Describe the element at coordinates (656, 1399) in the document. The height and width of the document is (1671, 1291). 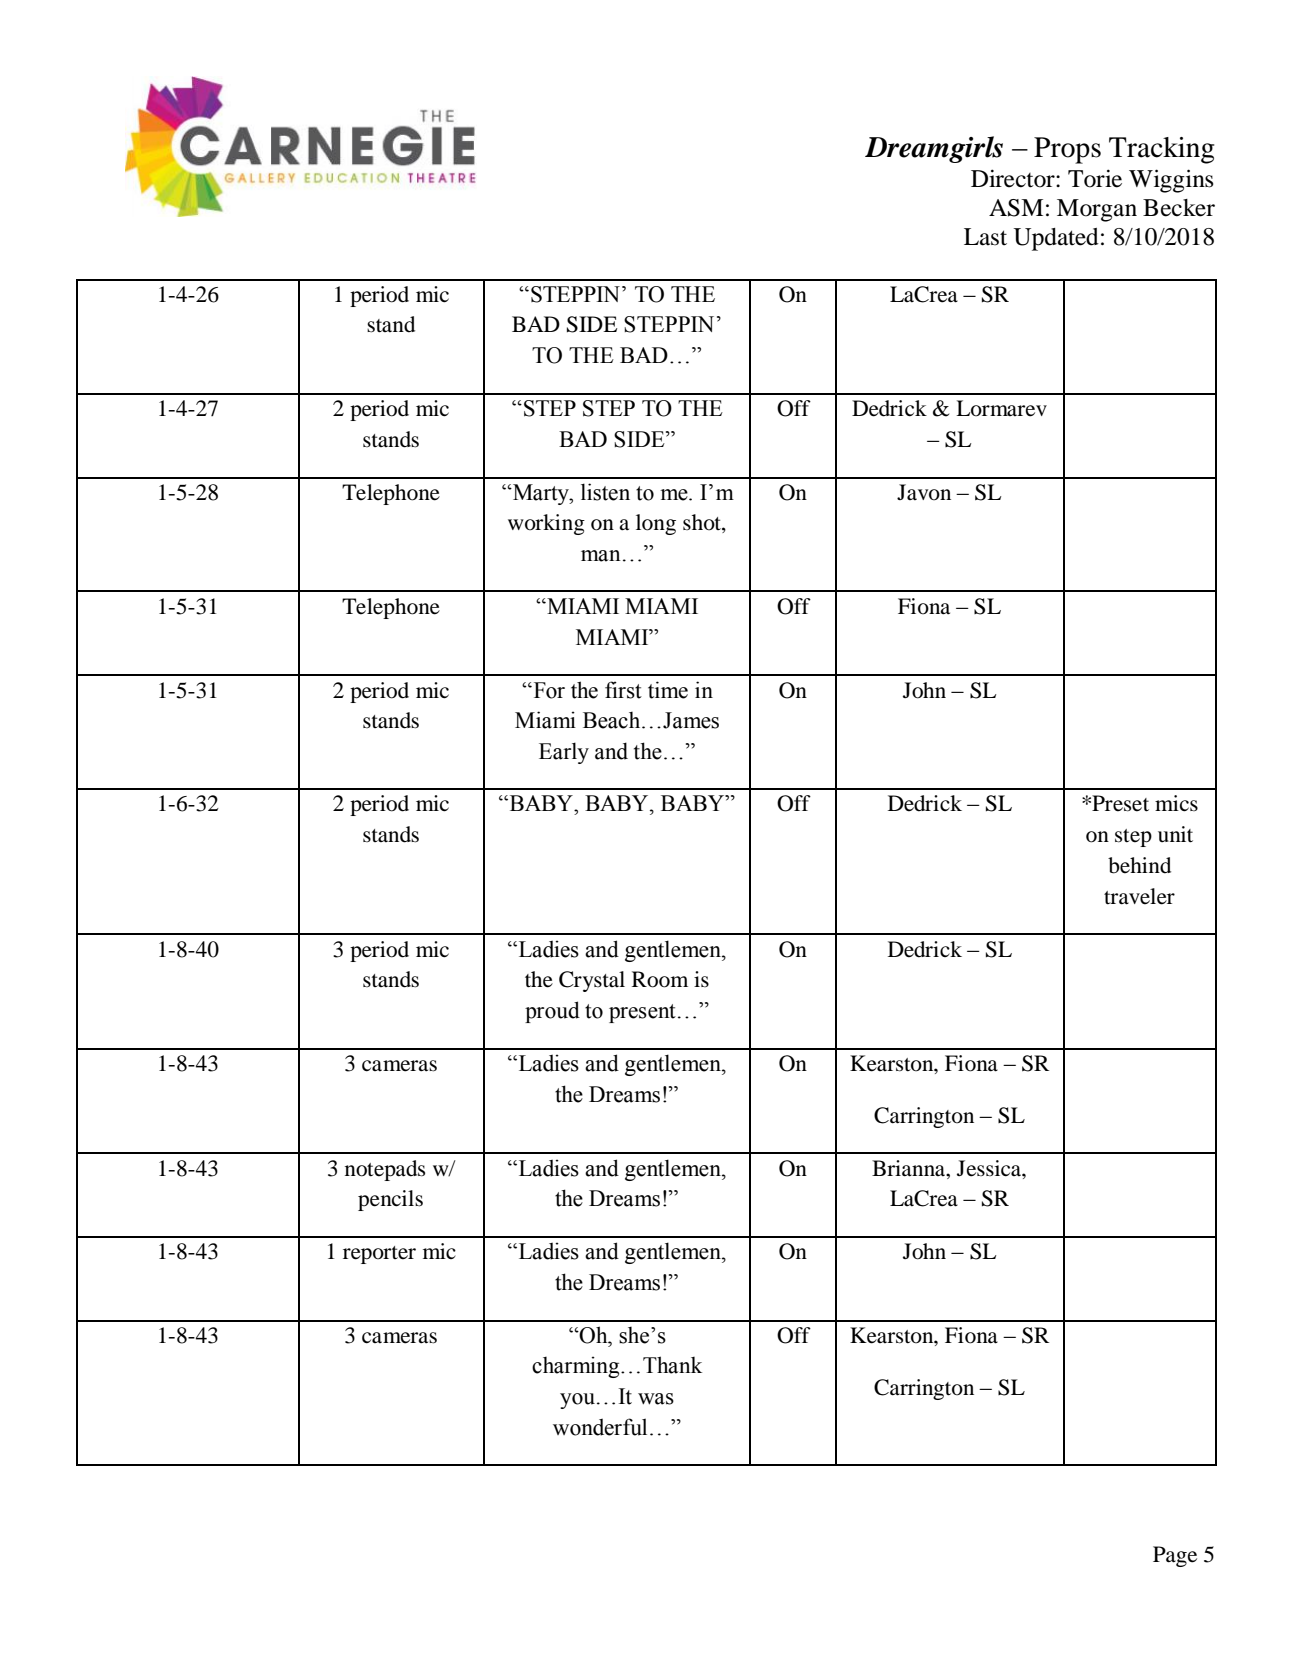
I see `was` at that location.
